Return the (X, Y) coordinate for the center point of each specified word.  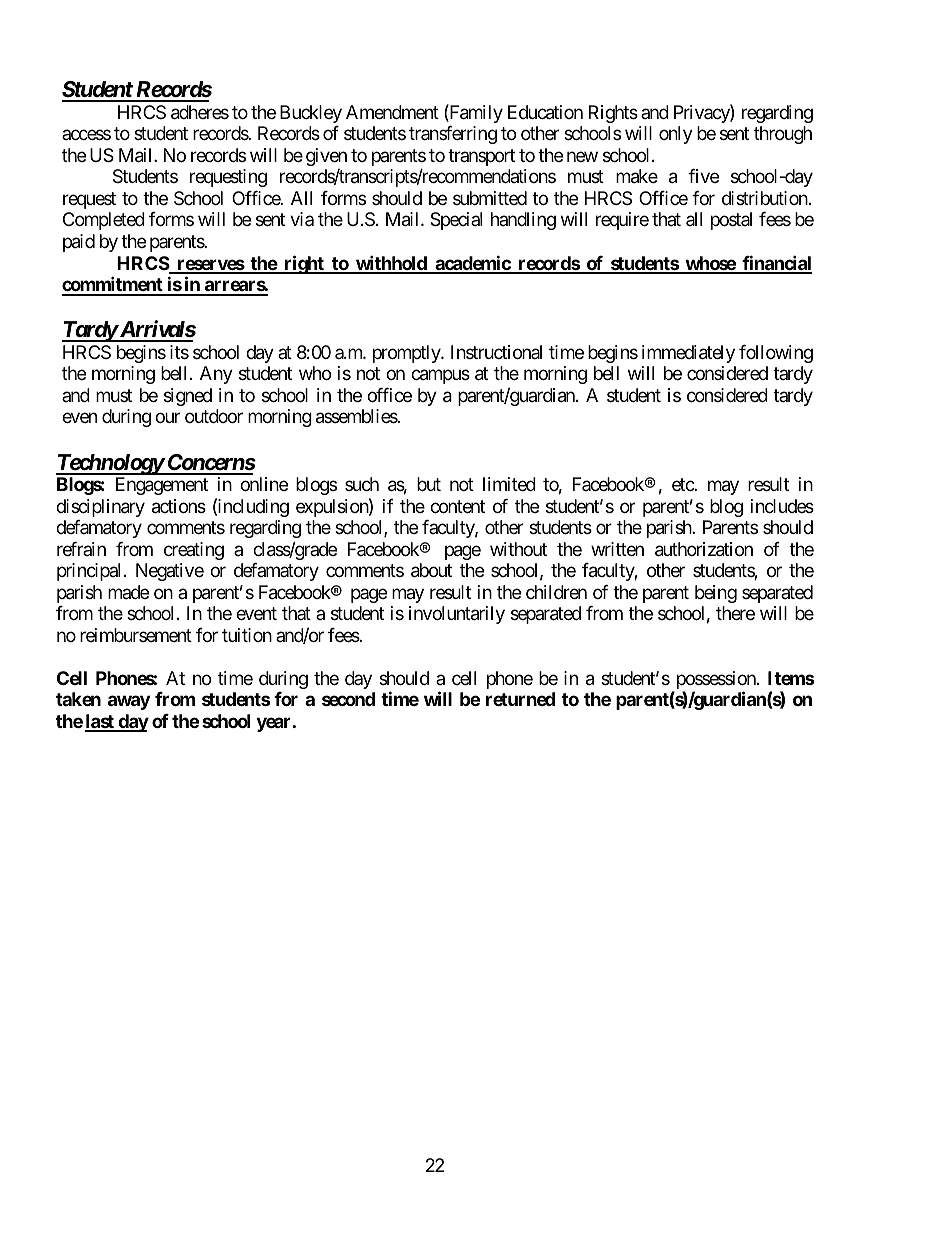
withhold (391, 264)
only (676, 135)
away (129, 703)
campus (440, 377)
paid (79, 243)
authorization (704, 549)
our (167, 418)
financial (776, 264)
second (348, 699)
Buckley (311, 114)
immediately (688, 354)
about (431, 570)
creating (194, 551)
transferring (453, 135)
